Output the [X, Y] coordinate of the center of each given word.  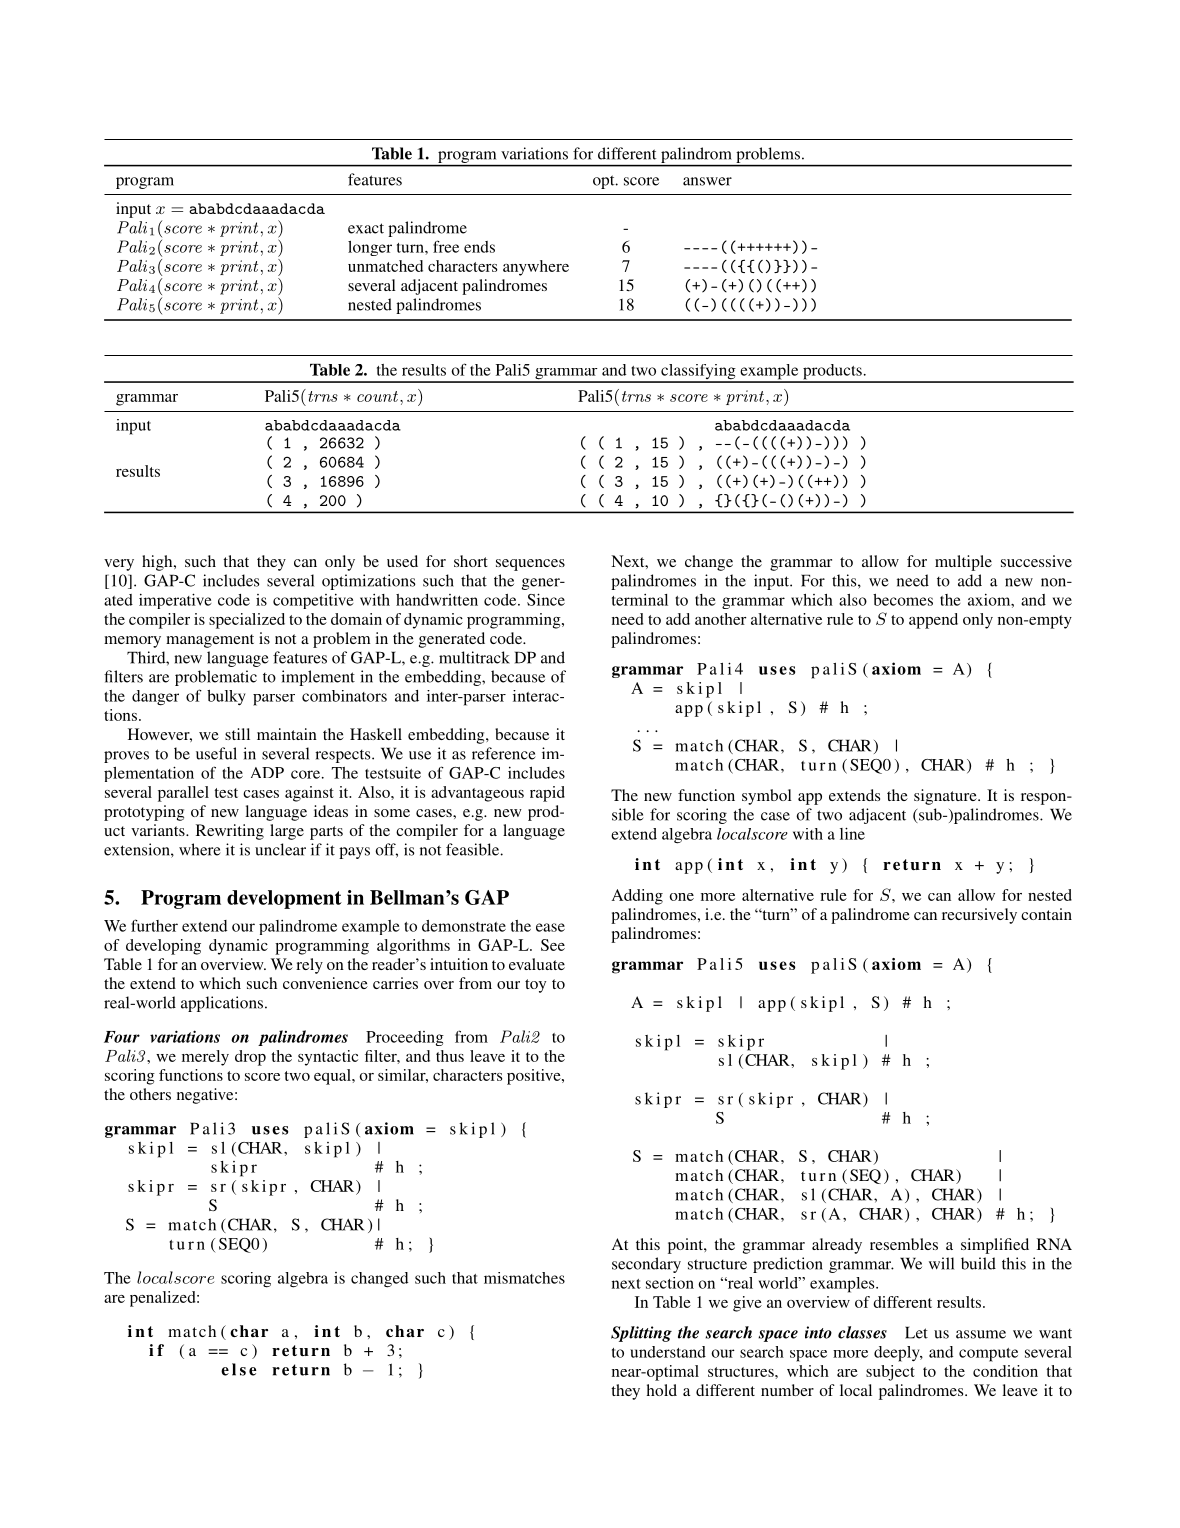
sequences [530, 565]
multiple [963, 563]
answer [707, 181]
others [150, 1094]
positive [535, 1077]
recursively [979, 916]
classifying [698, 373]
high [158, 563]
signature [946, 797]
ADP [267, 772]
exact [366, 228]
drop [250, 1058]
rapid [547, 794]
